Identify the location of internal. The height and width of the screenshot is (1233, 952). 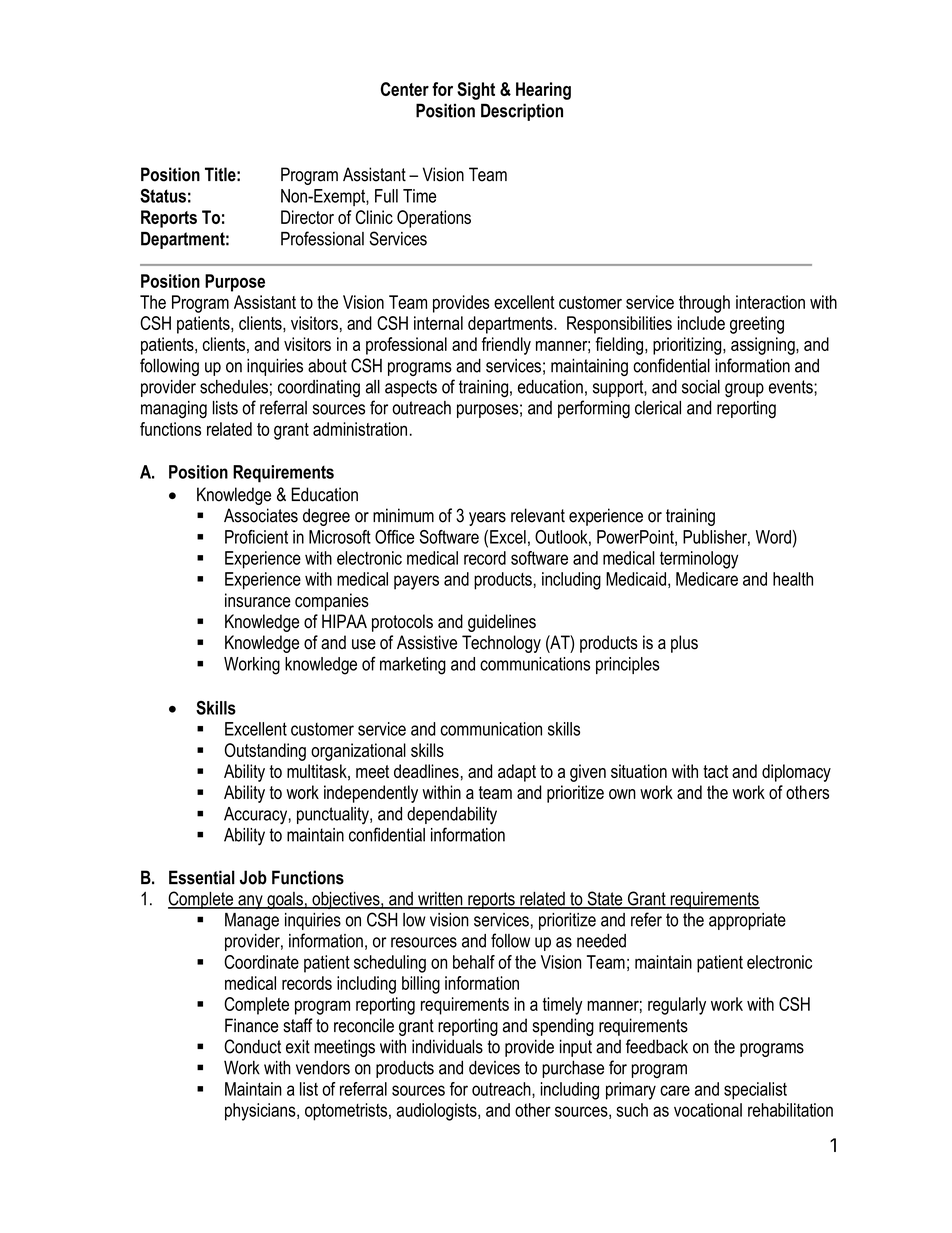
(438, 323).
